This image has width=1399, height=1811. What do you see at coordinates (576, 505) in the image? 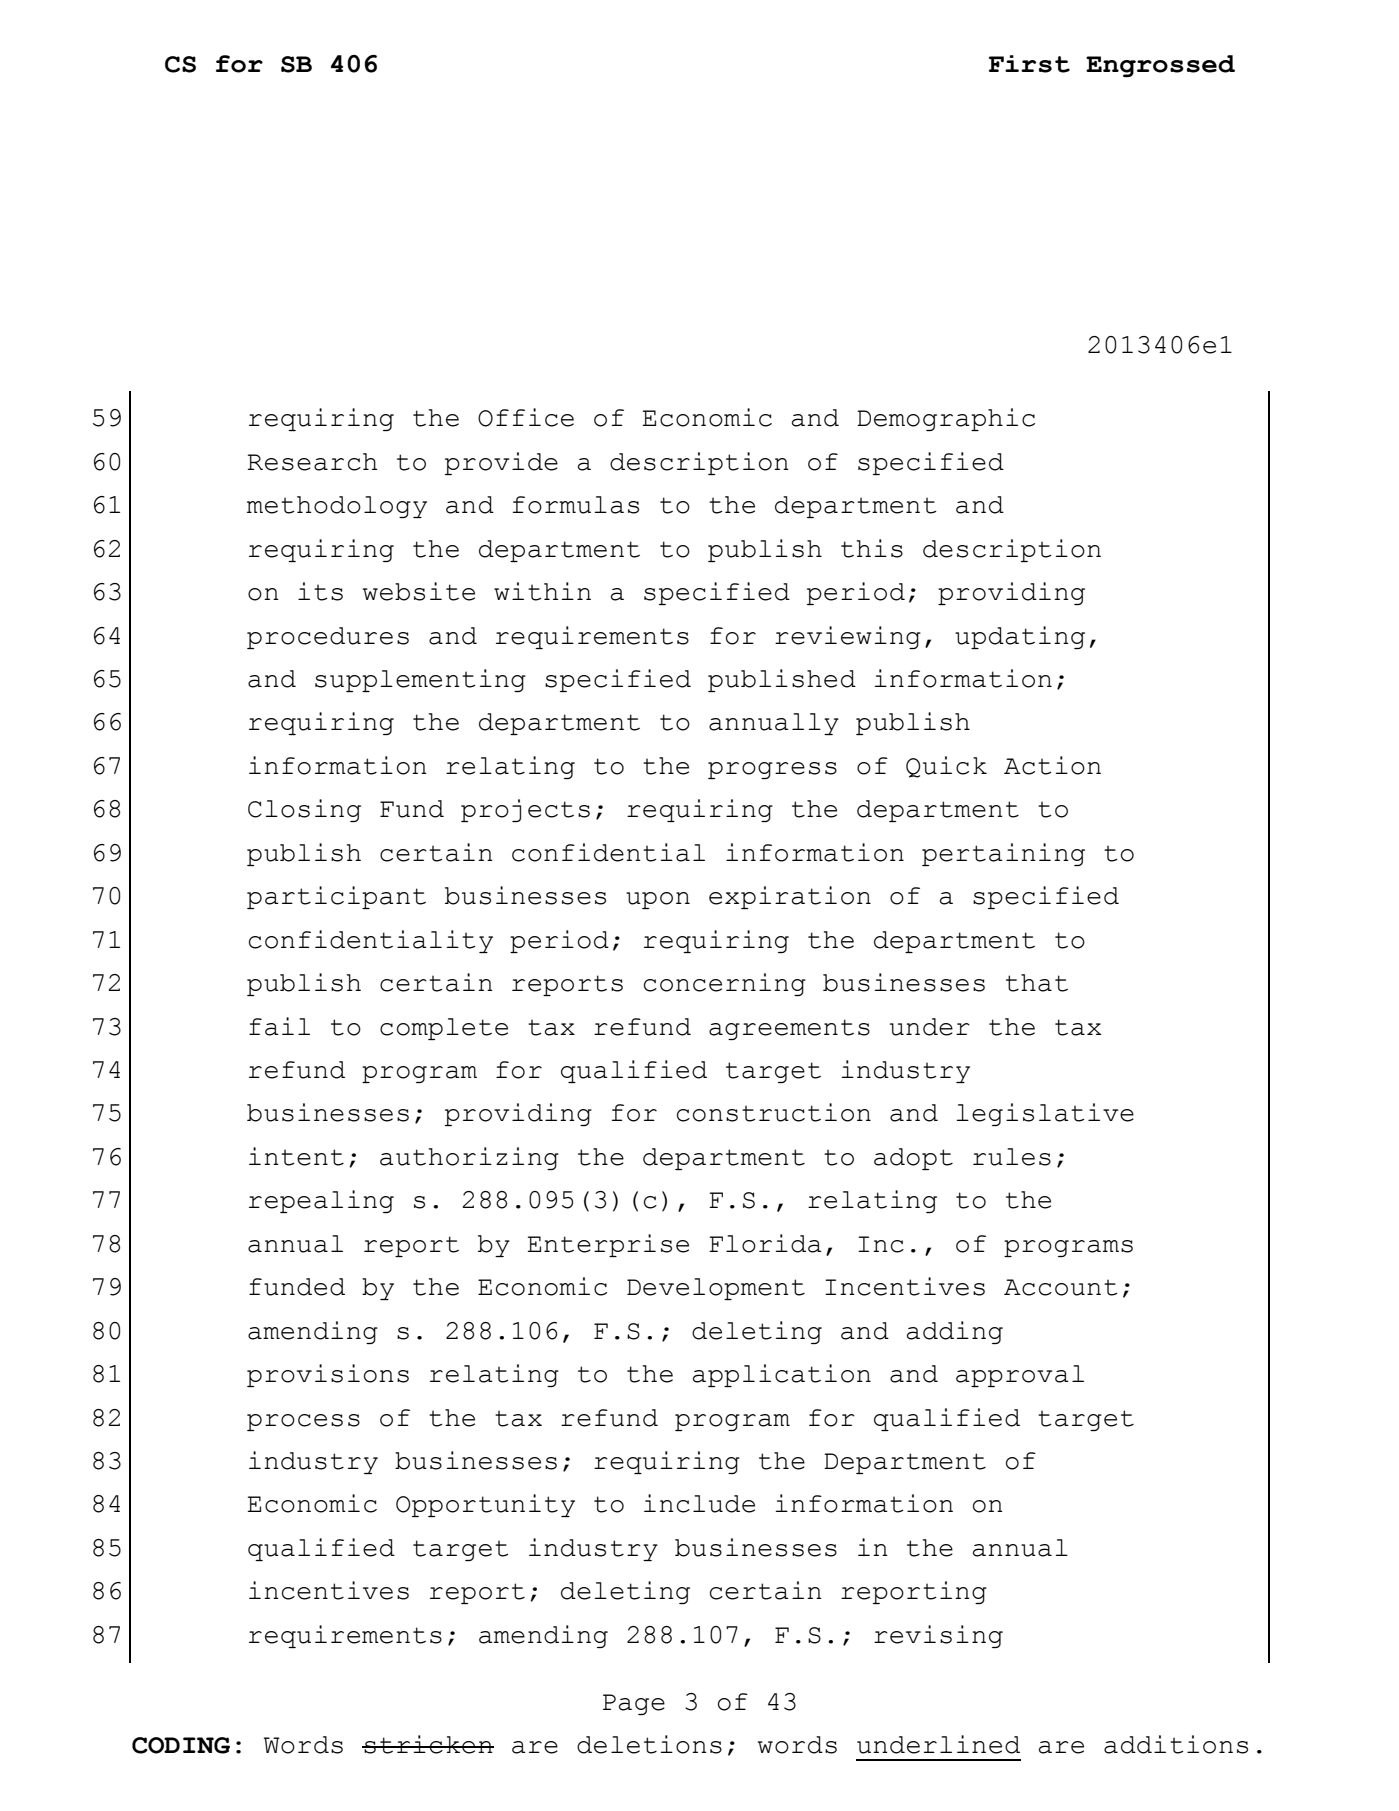
I see `formulas` at bounding box center [576, 505].
